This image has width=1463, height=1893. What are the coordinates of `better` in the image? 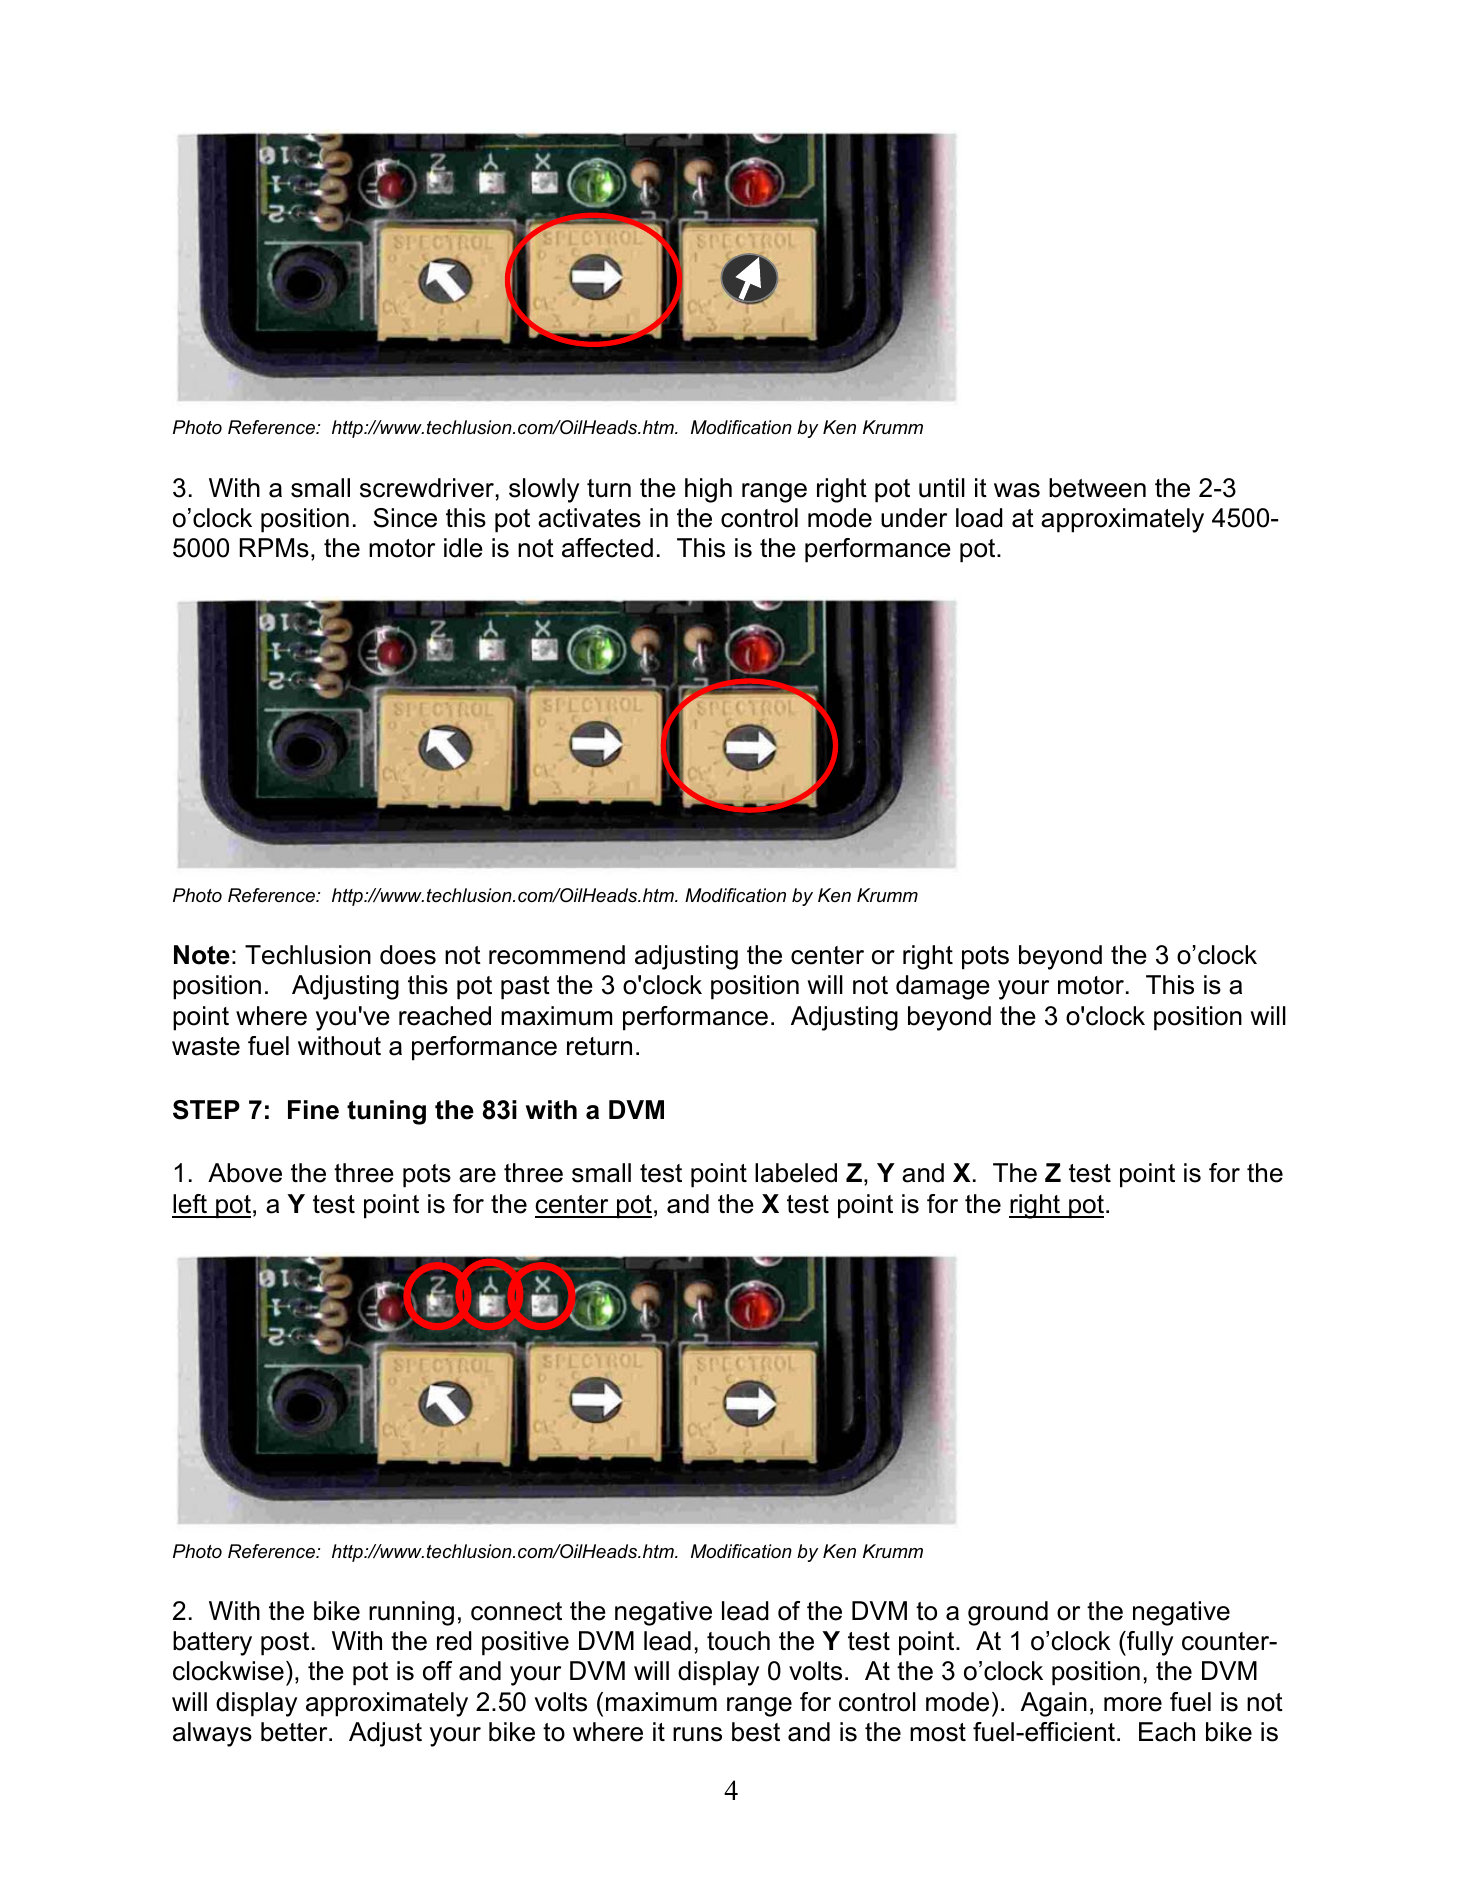 It's located at (295, 1732).
